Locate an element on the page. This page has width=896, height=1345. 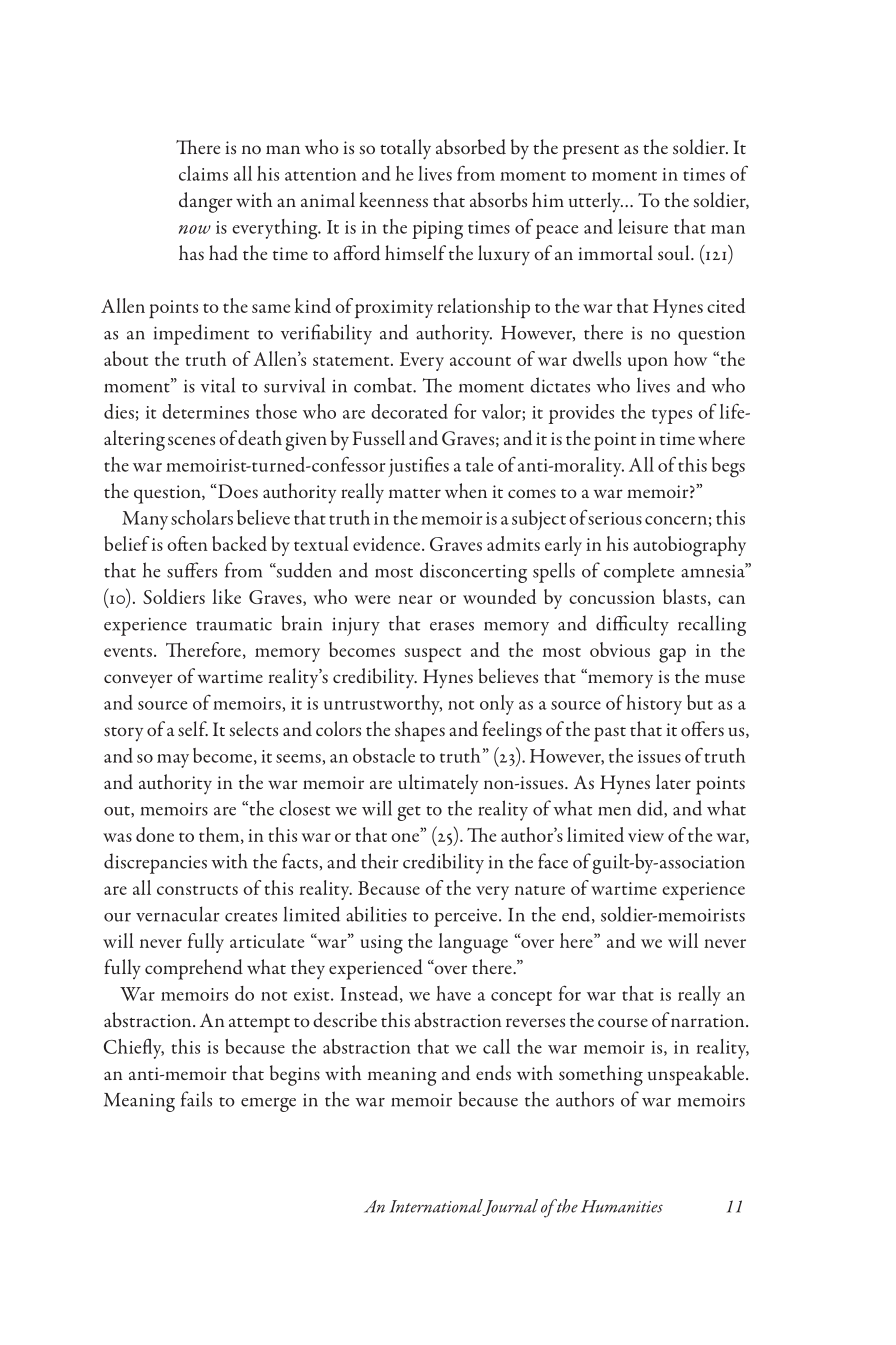
fails is located at coordinates (196, 1099).
